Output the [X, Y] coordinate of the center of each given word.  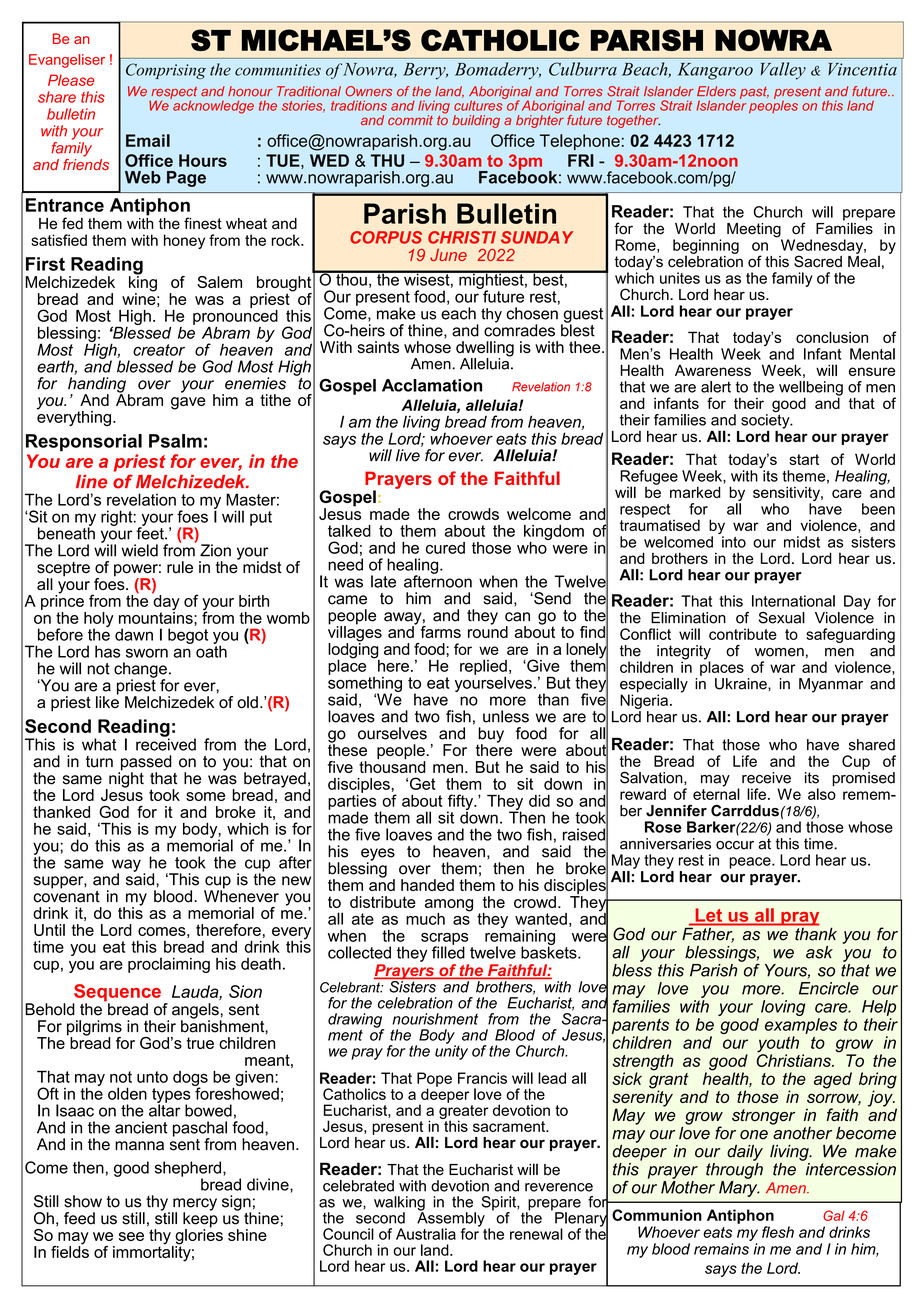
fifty [461, 803]
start [804, 459]
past [754, 93]
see [131, 1236]
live [408, 455]
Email [148, 140]
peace [751, 863]
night [125, 780]
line [91, 482]
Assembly [451, 1219]
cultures [479, 104]
